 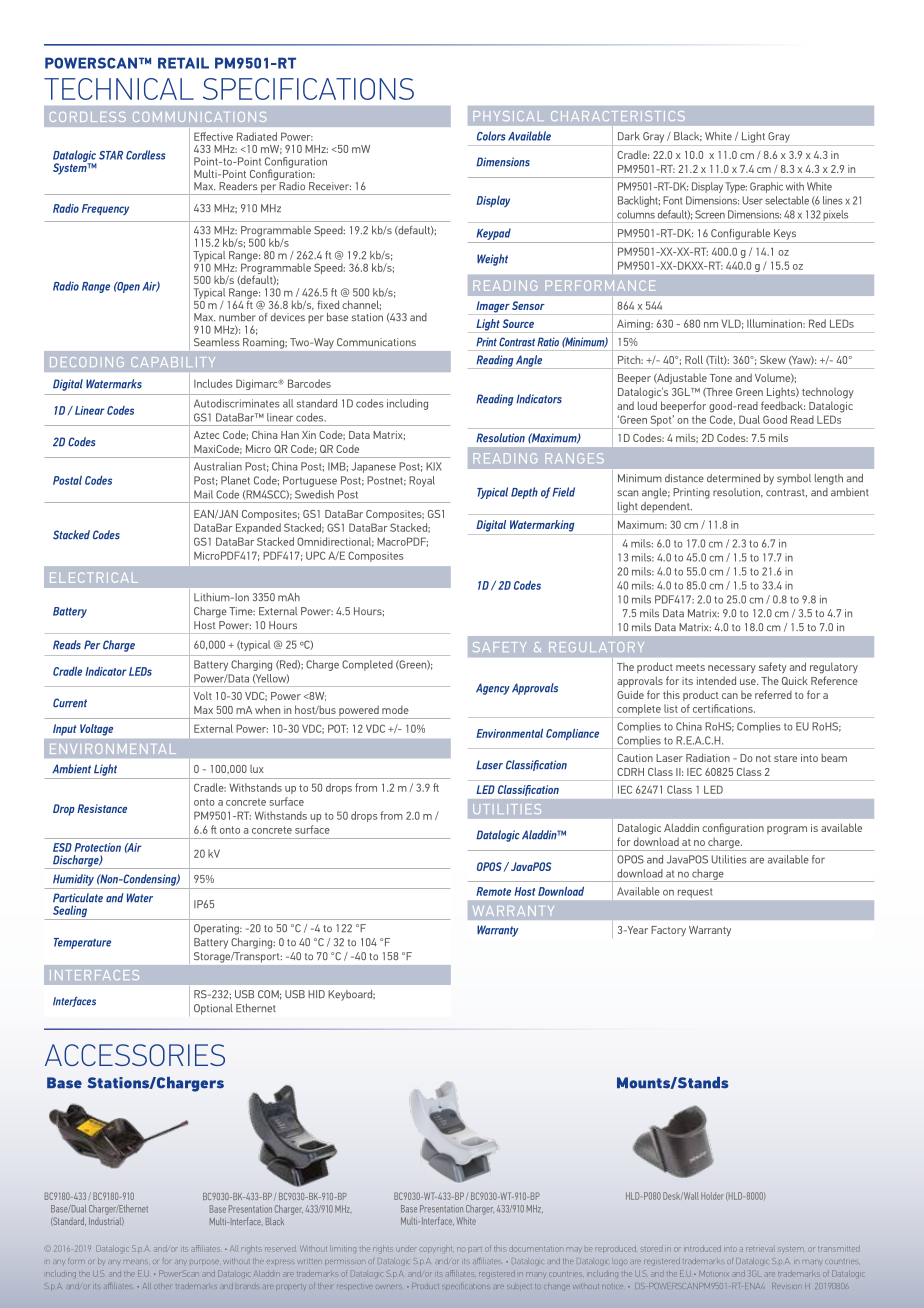 I want to click on Remote, so click(x=493, y=891).
